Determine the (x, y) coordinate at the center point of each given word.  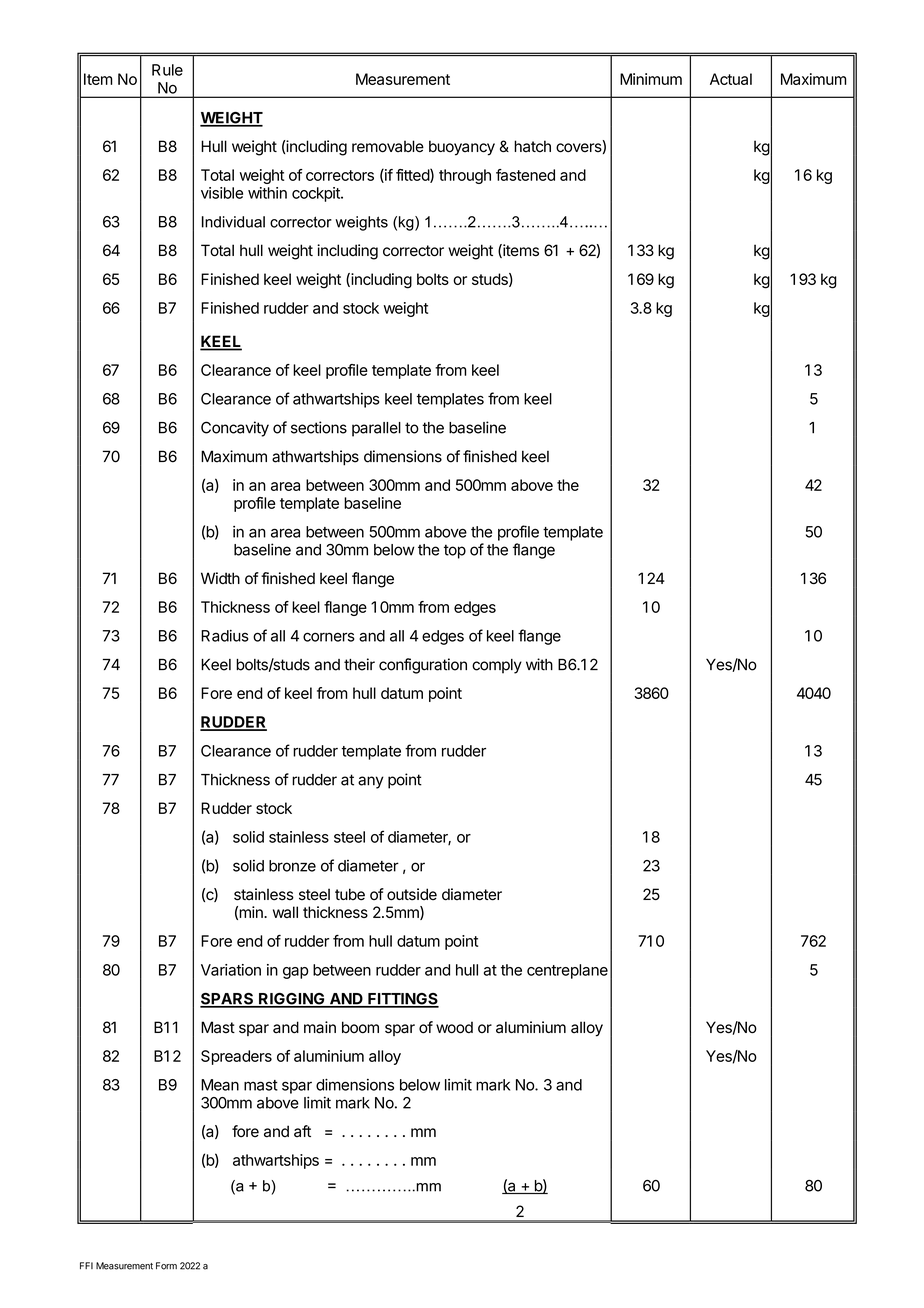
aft (302, 1131)
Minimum (651, 79)
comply (497, 666)
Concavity (235, 429)
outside (412, 894)
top (455, 551)
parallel (376, 429)
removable (388, 146)
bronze (292, 866)
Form (166, 1266)
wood (454, 1027)
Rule (167, 70)
